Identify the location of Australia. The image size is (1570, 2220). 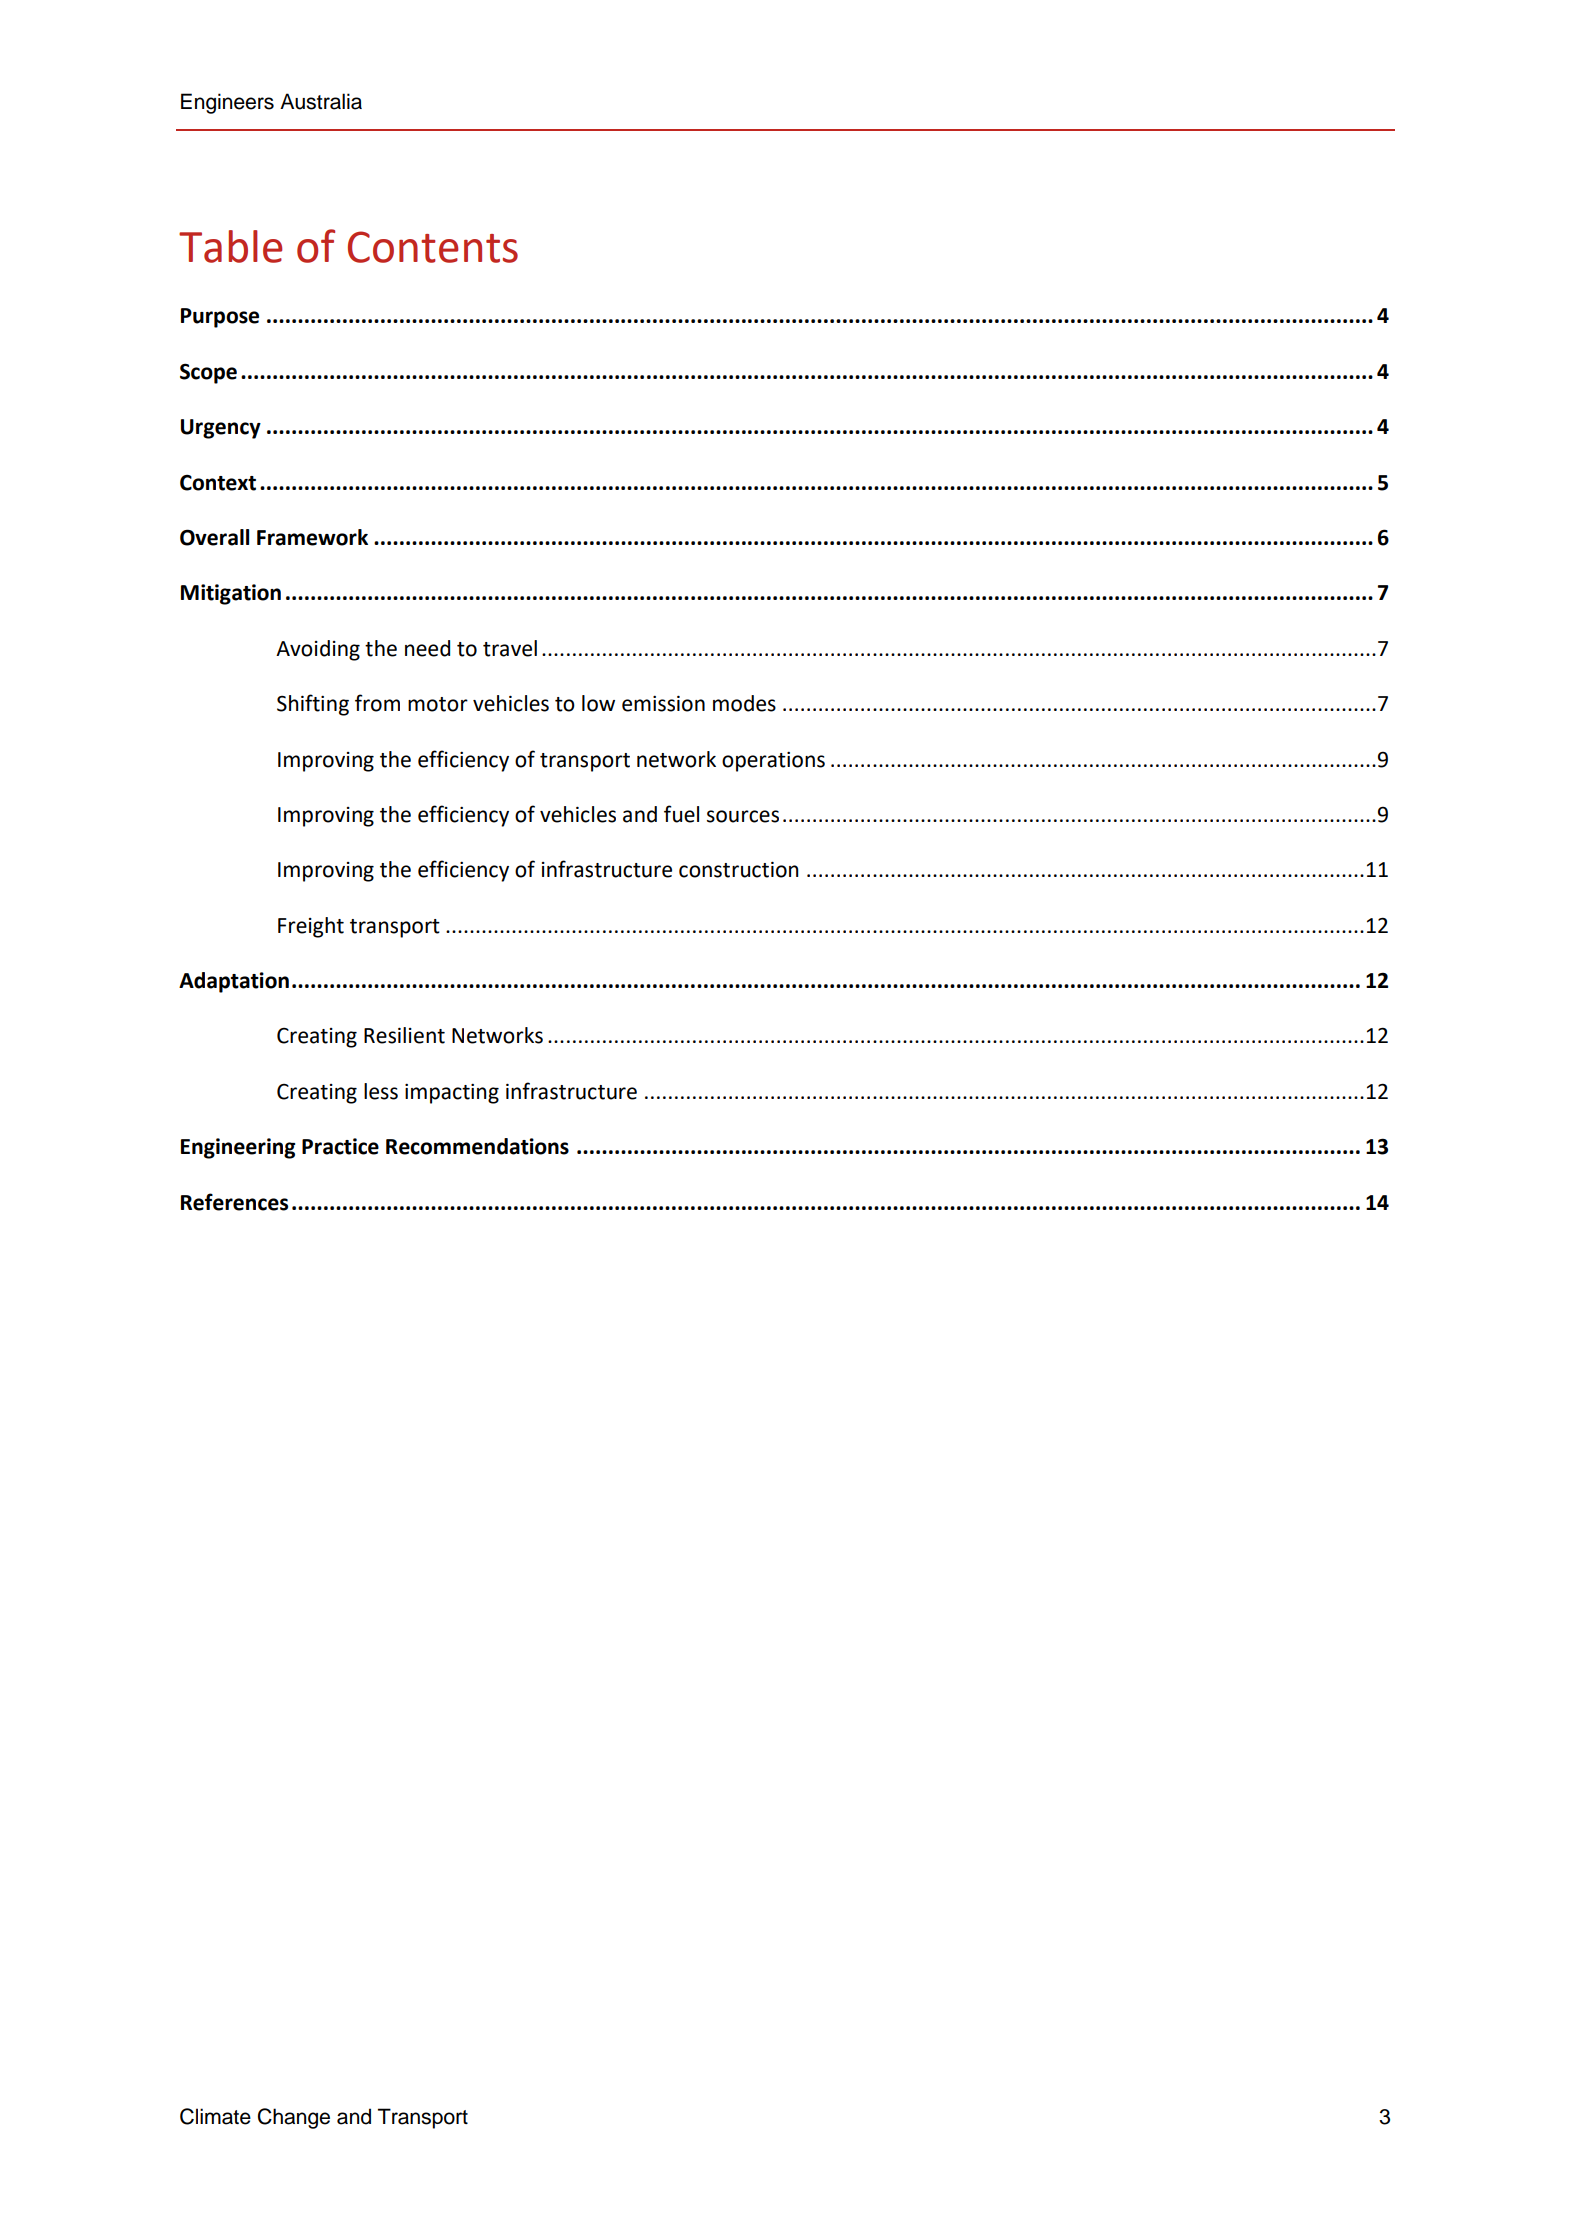
(321, 101).
